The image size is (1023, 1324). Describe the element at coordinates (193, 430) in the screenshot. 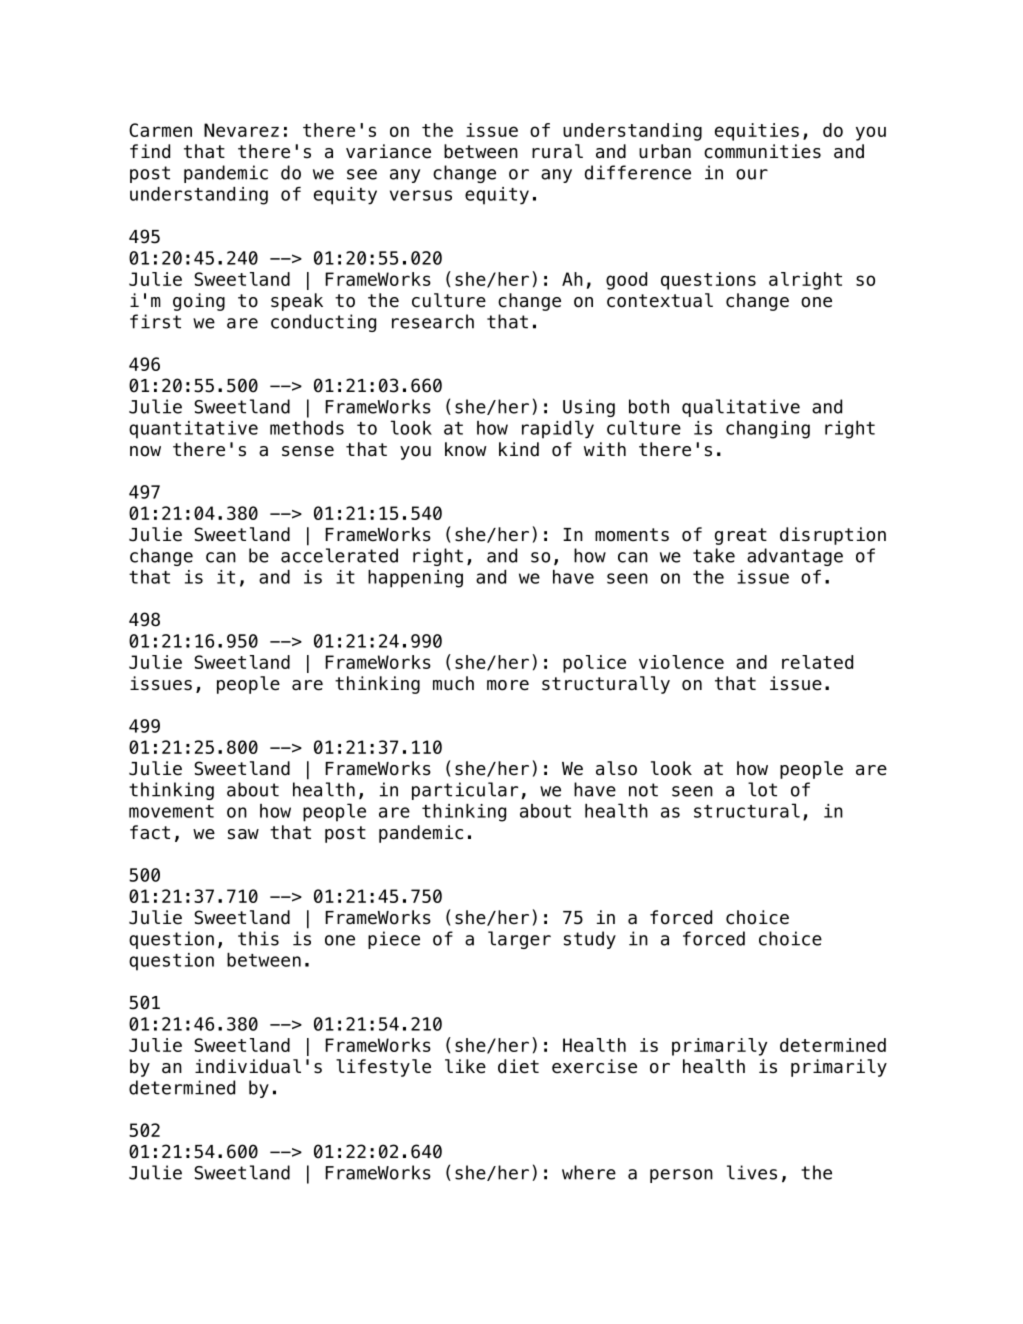

I see `quantitative` at that location.
